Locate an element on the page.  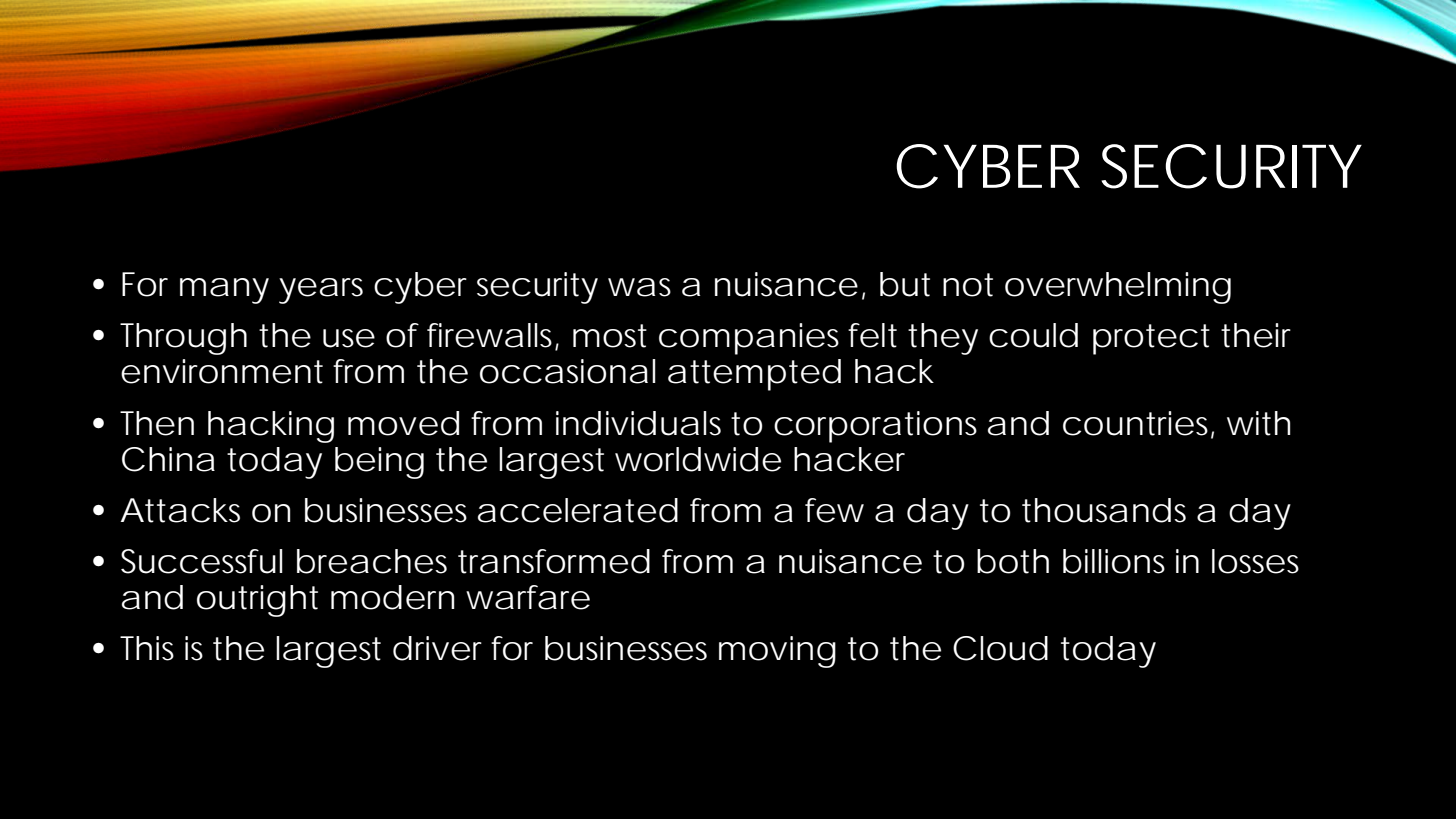
Successful is located at coordinates (202, 561).
